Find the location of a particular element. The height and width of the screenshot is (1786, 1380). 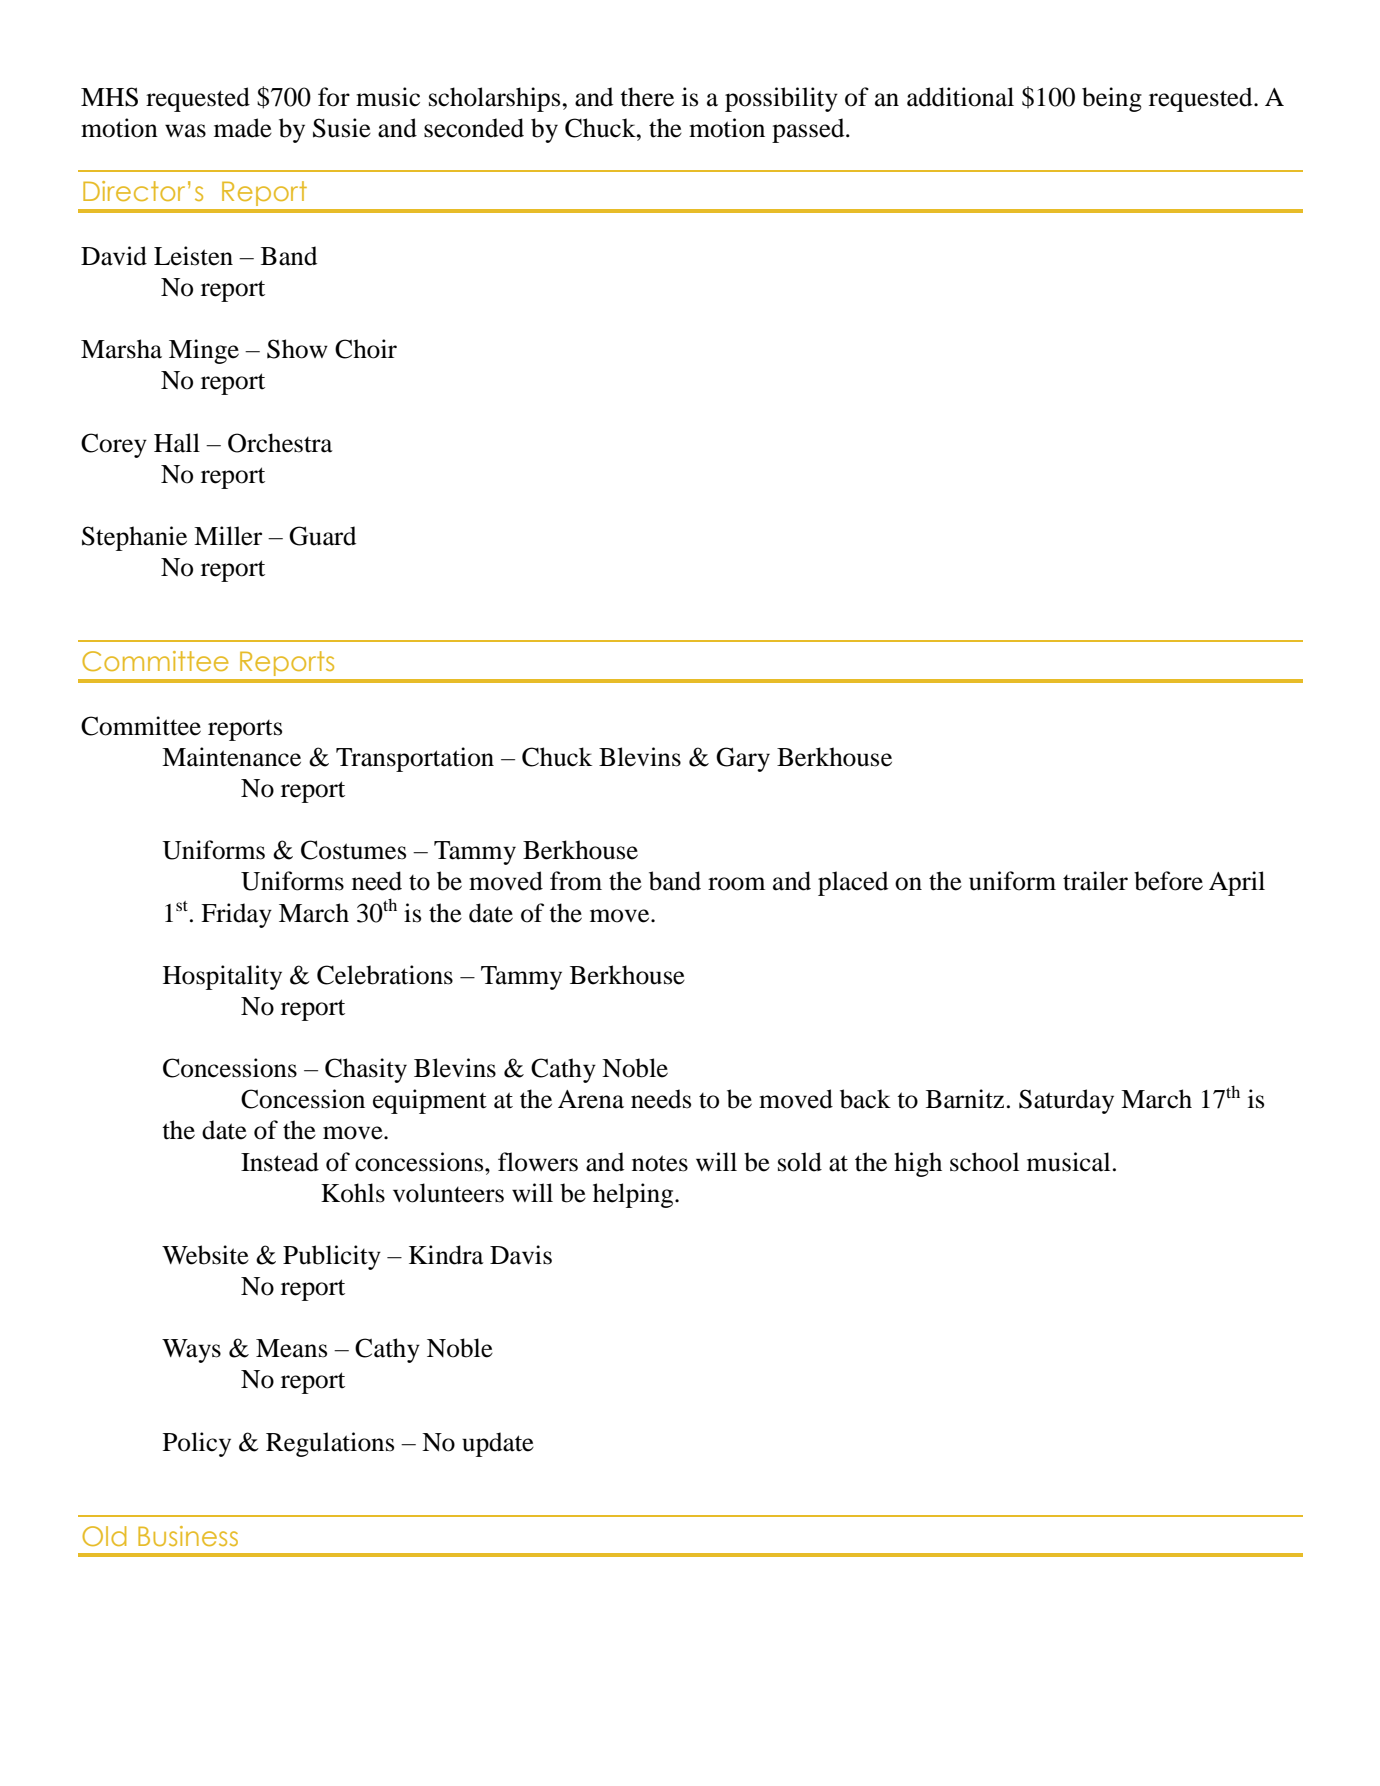

trailer is located at coordinates (1095, 881).
